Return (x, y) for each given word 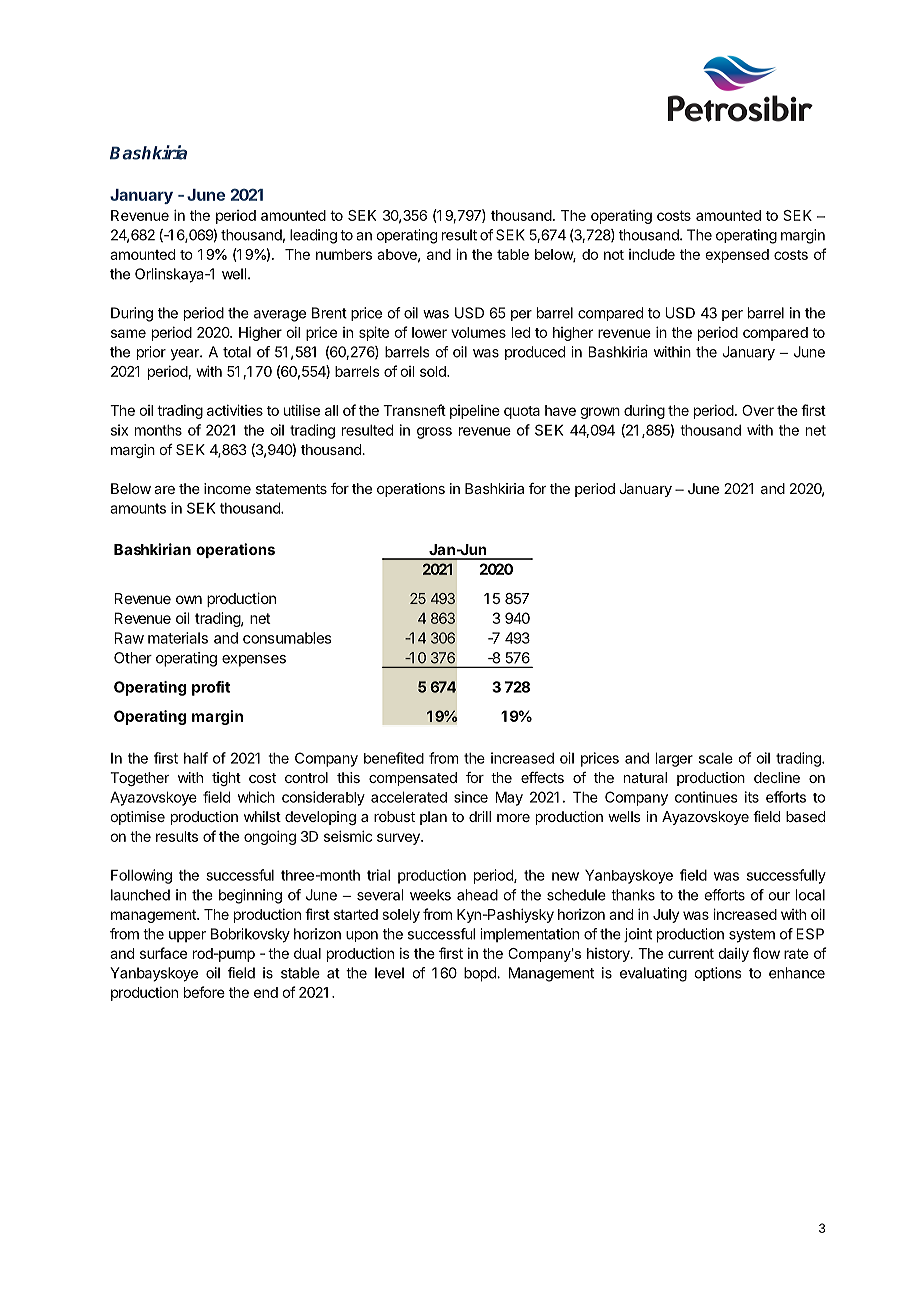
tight (226, 779)
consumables (287, 638)
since (471, 797)
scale (716, 758)
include (652, 254)
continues (706, 797)
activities (235, 410)
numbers (344, 254)
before (204, 992)
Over (758, 410)
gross (434, 433)
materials (178, 638)
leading (313, 236)
